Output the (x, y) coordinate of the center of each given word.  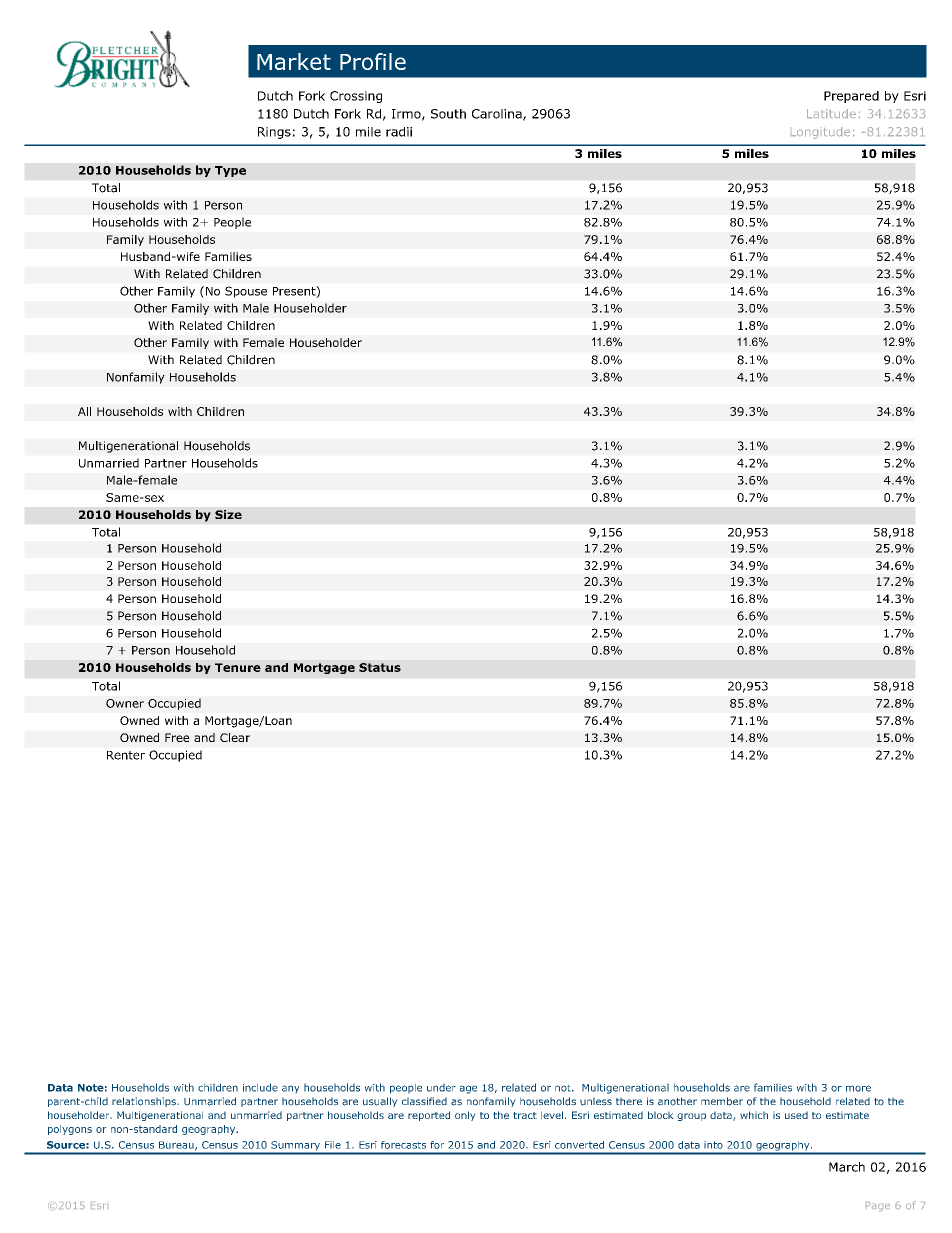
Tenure (238, 667)
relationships (145, 1102)
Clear (235, 737)
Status (380, 667)
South (448, 114)
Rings (274, 133)
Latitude (831, 113)
